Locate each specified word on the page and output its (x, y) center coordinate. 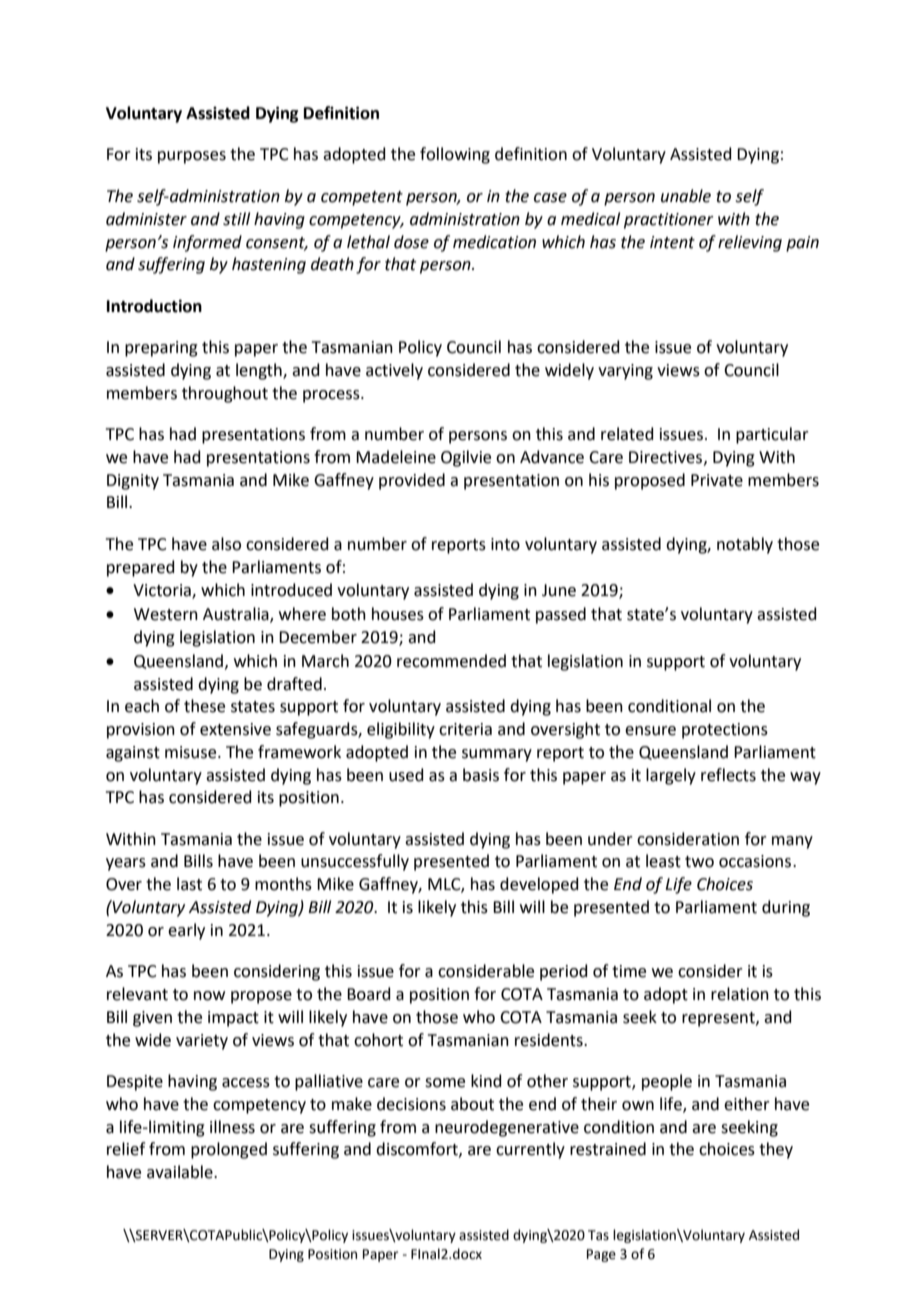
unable (686, 196)
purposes (192, 157)
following (455, 155)
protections (725, 731)
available (181, 1172)
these (204, 706)
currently (530, 1150)
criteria (465, 729)
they (776, 1150)
